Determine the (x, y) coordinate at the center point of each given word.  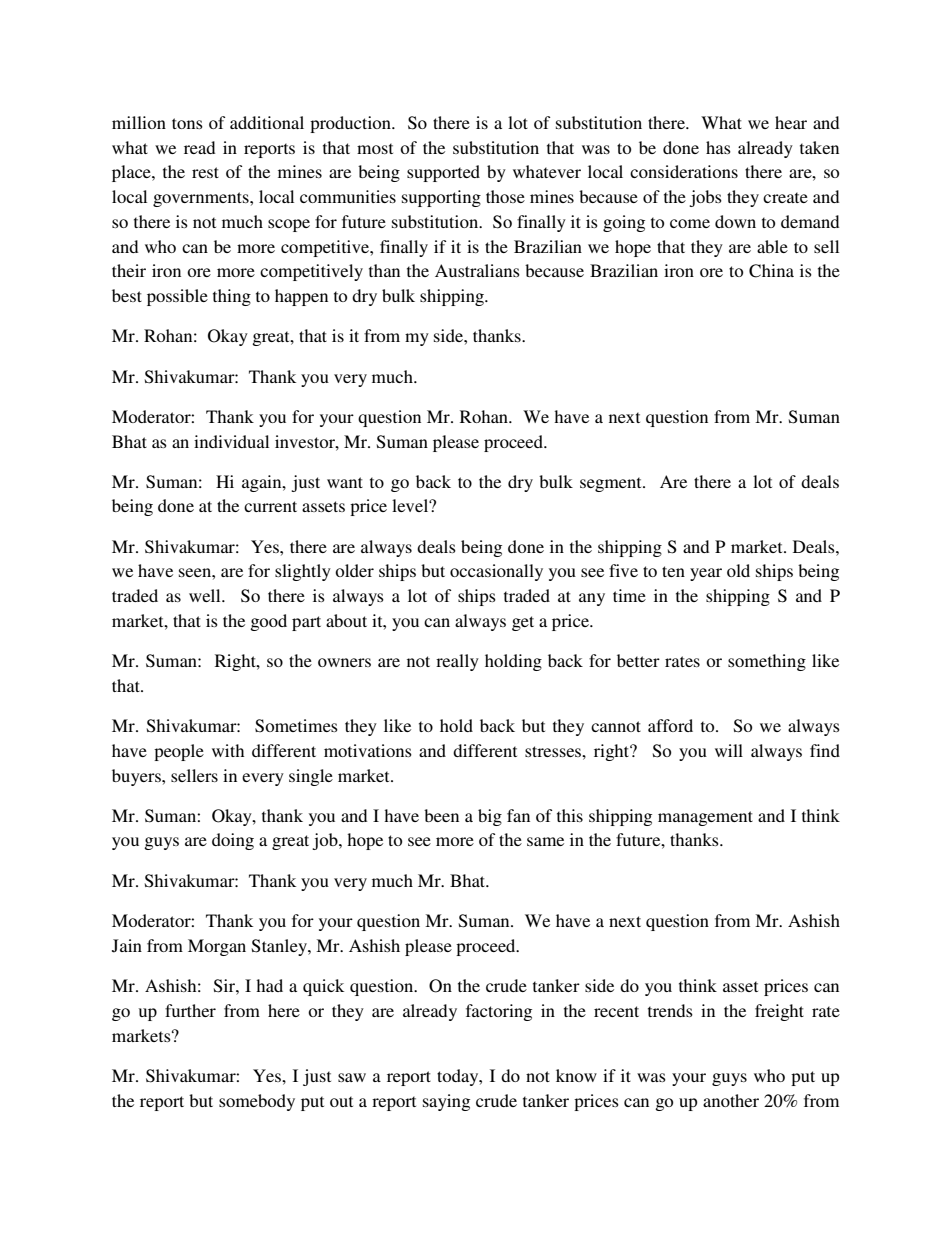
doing (233, 841)
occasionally (496, 572)
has (718, 147)
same (545, 841)
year (706, 574)
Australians (477, 270)
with (228, 750)
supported (443, 173)
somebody (257, 1102)
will (729, 750)
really (457, 662)
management (705, 818)
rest (205, 172)
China (771, 271)
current (270, 506)
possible (177, 297)
